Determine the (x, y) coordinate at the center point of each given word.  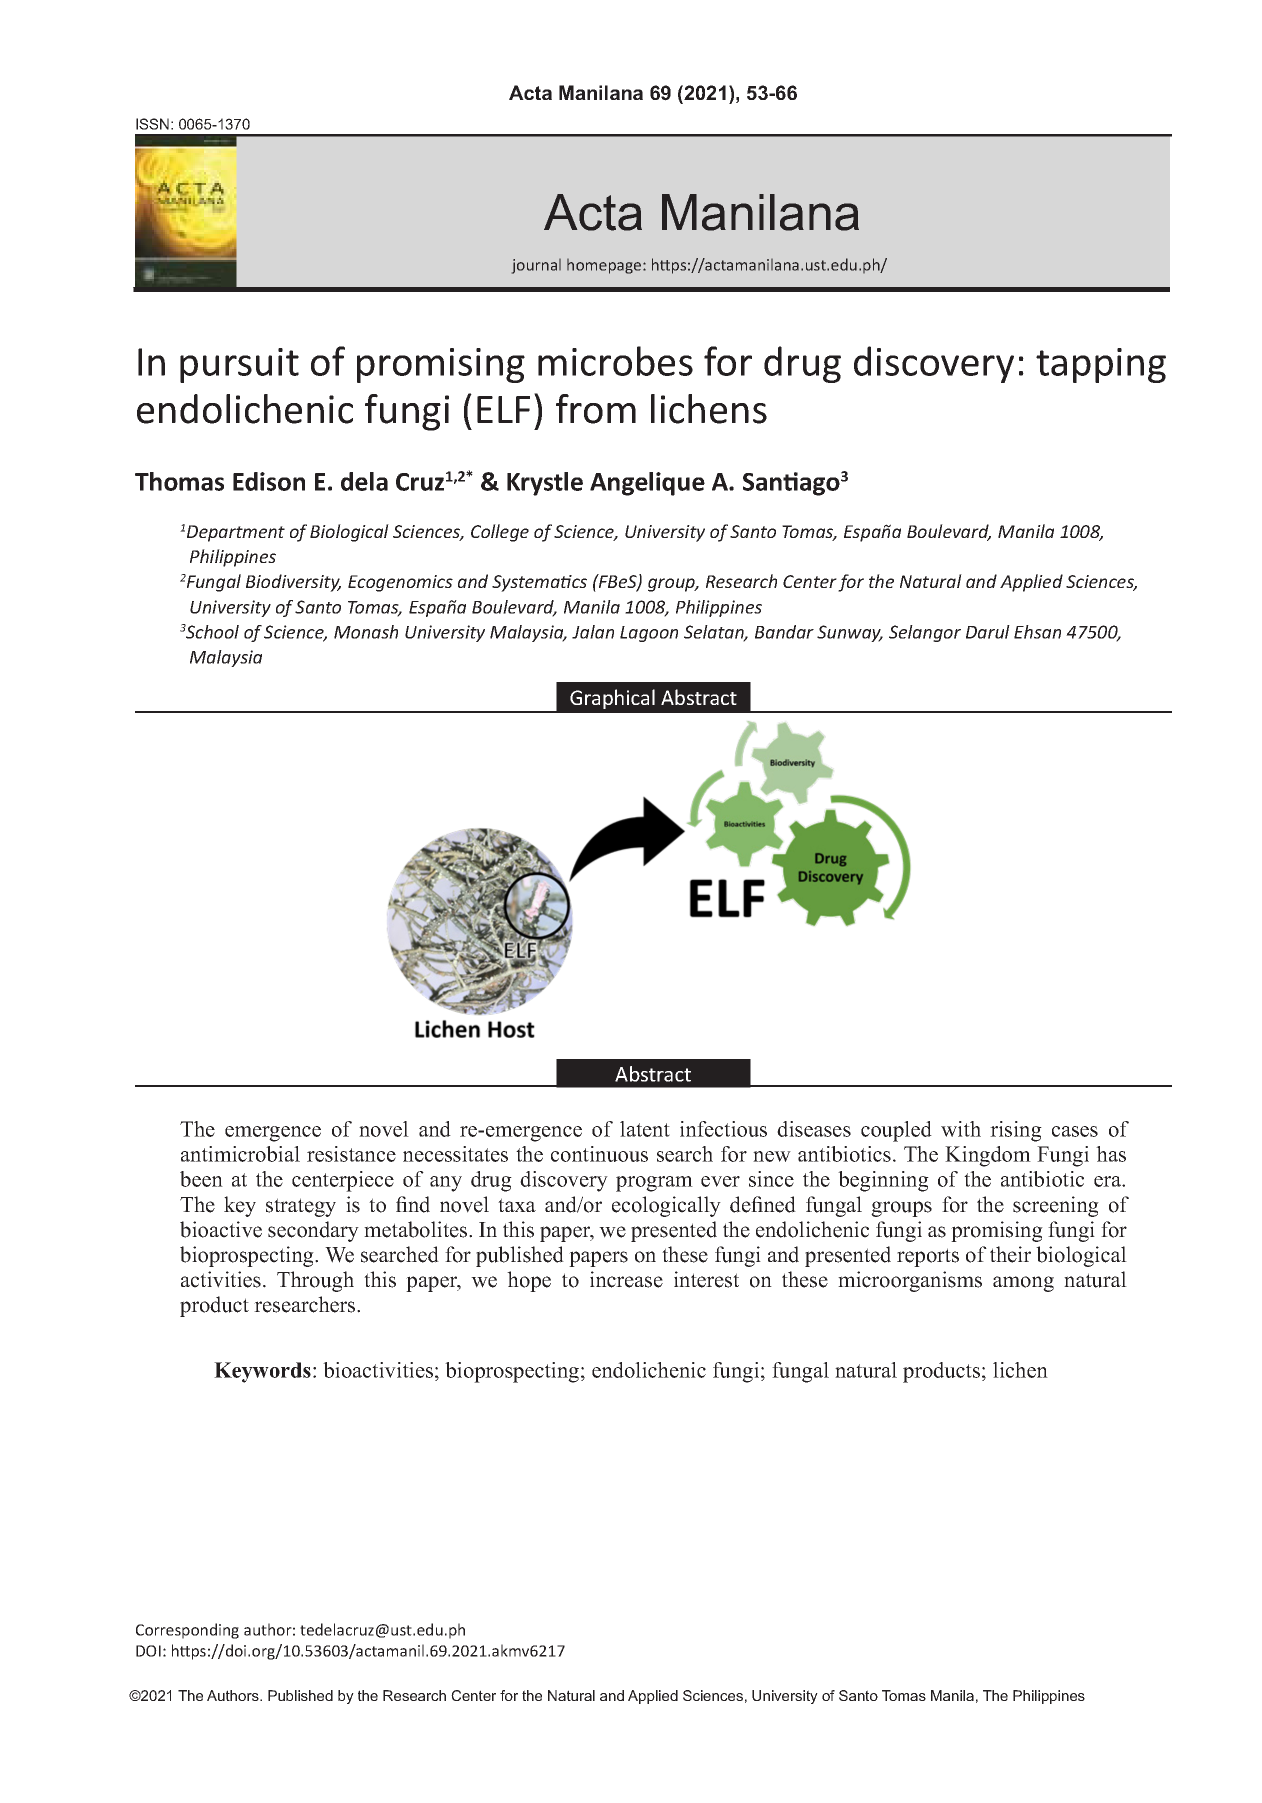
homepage (605, 266)
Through (315, 1281)
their (1010, 1254)
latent (645, 1129)
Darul (988, 632)
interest (706, 1279)
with (961, 1129)
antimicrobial (240, 1154)
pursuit (239, 365)
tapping (1101, 365)
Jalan (593, 632)
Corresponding (187, 1631)
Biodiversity (293, 583)
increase (626, 1279)
